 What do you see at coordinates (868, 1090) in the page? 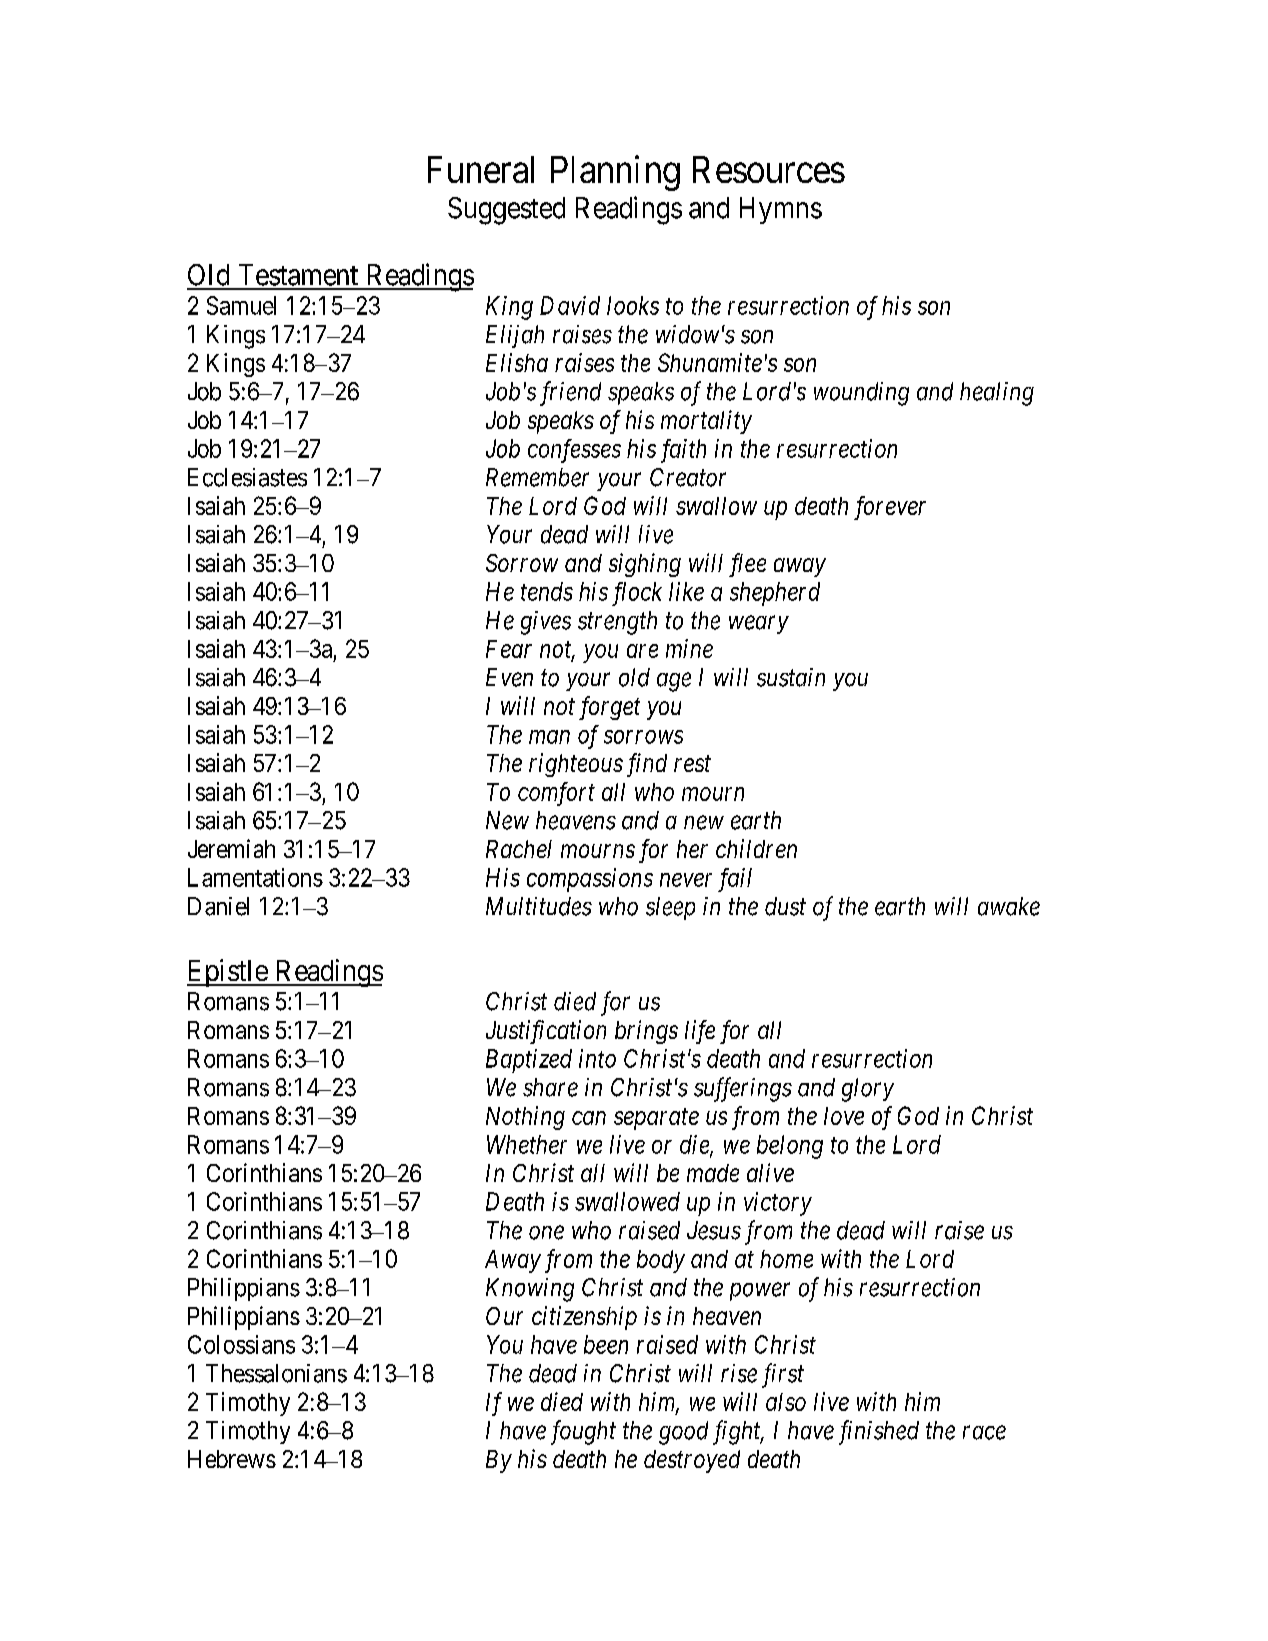
I see `glory` at bounding box center [868, 1090].
